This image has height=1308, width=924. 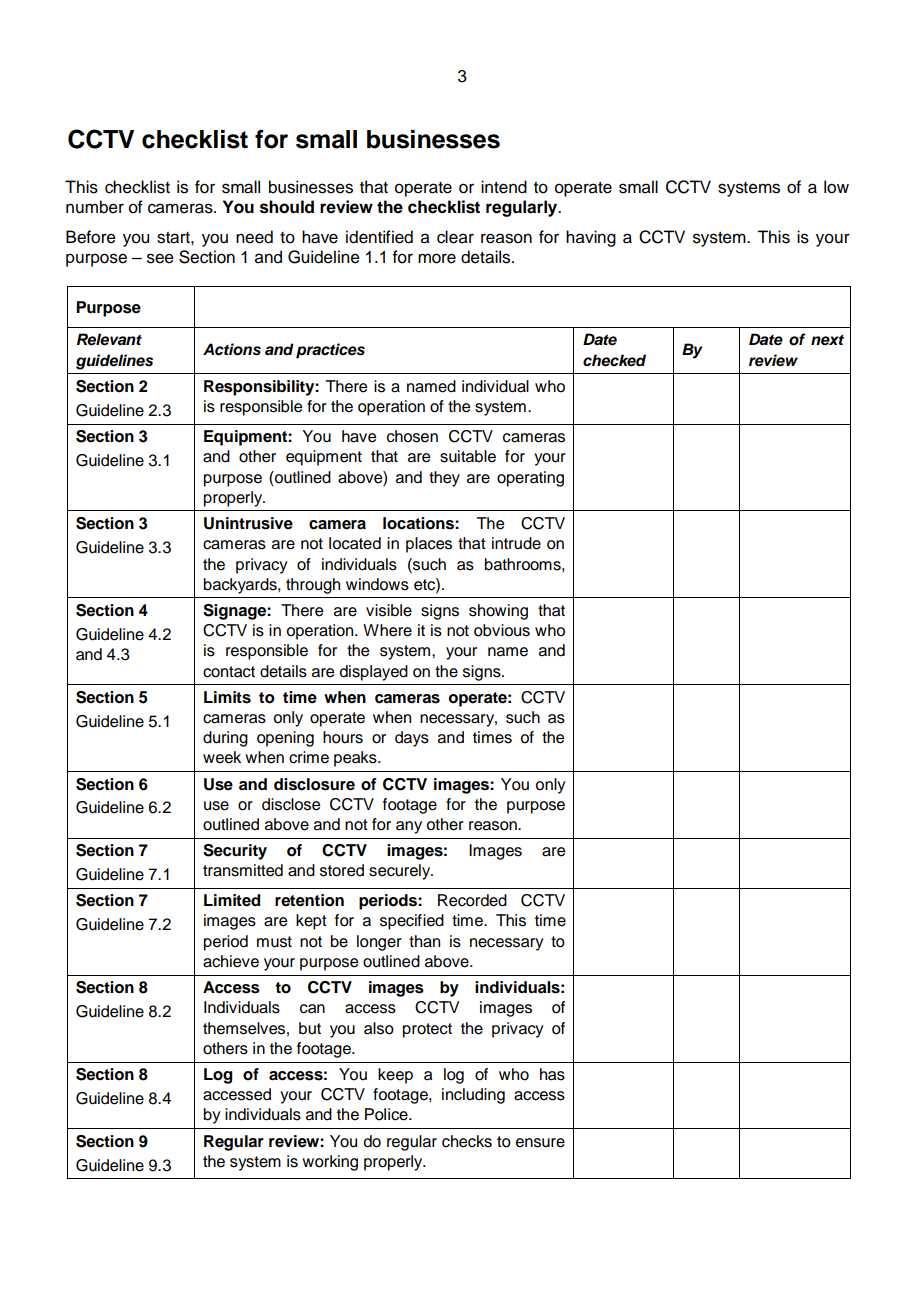 I want to click on low, so click(x=836, y=187).
